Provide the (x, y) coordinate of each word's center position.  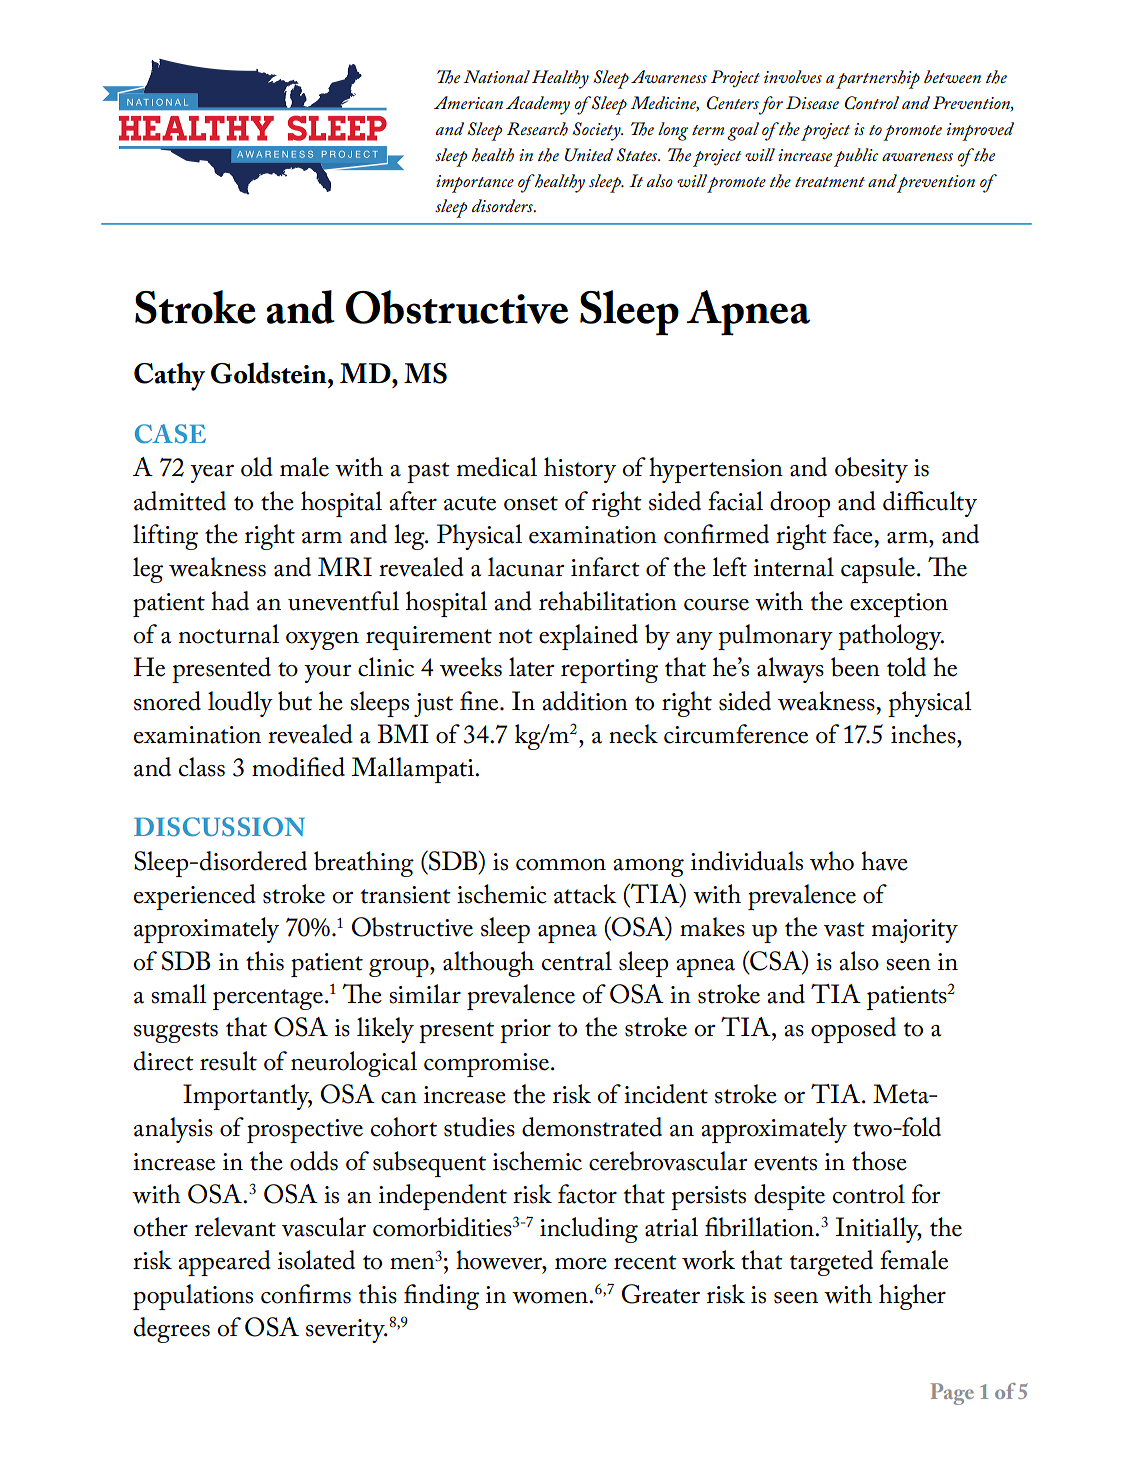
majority (915, 931)
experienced (195, 897)
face (854, 534)
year (212, 474)
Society (598, 131)
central (577, 961)
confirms (306, 1294)
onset (531, 503)
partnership (878, 79)
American (468, 102)
